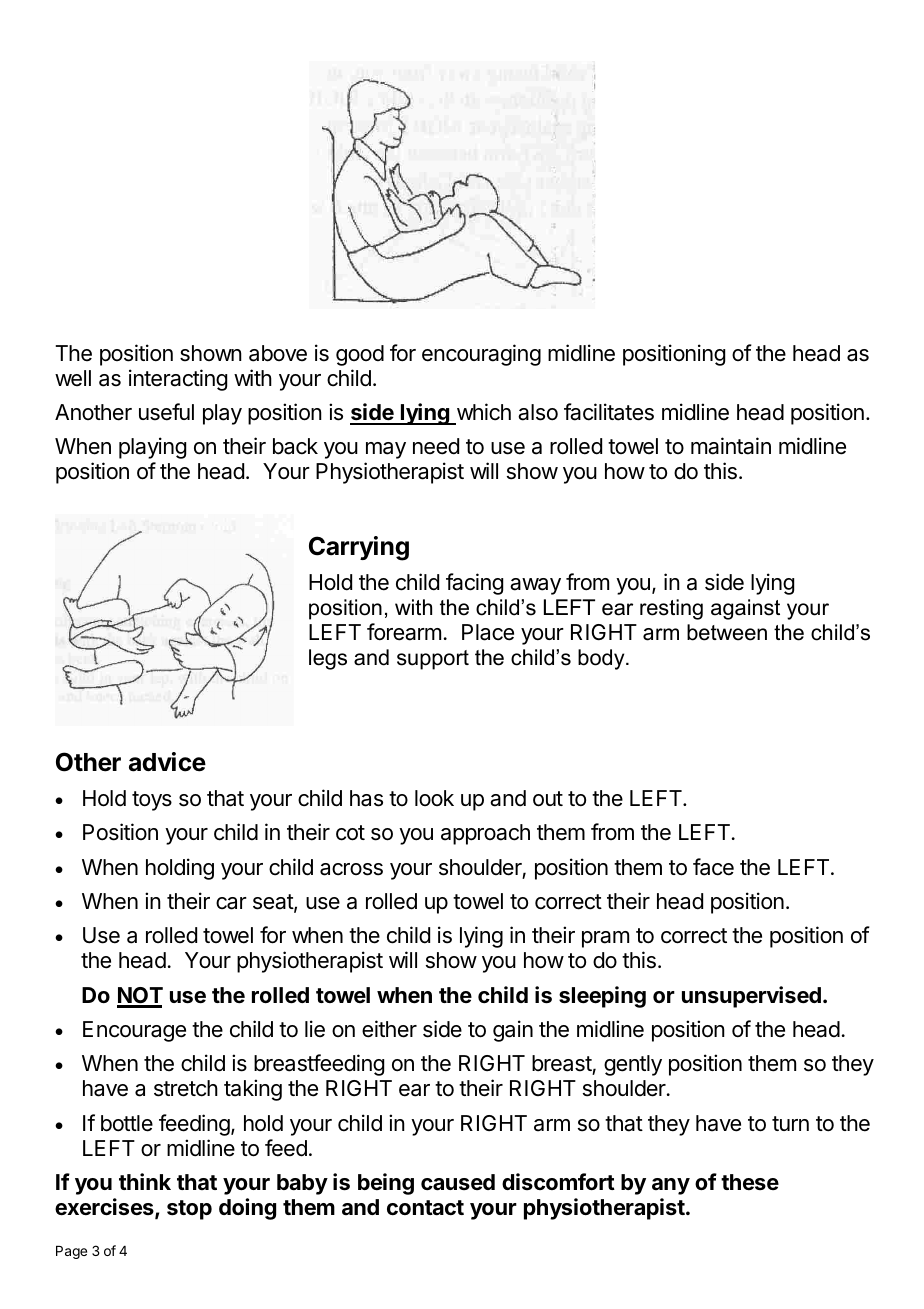 Image resolution: width=924 pixels, height=1309 pixels. Describe the element at coordinates (671, 1186) in the image. I see `any` at that location.
